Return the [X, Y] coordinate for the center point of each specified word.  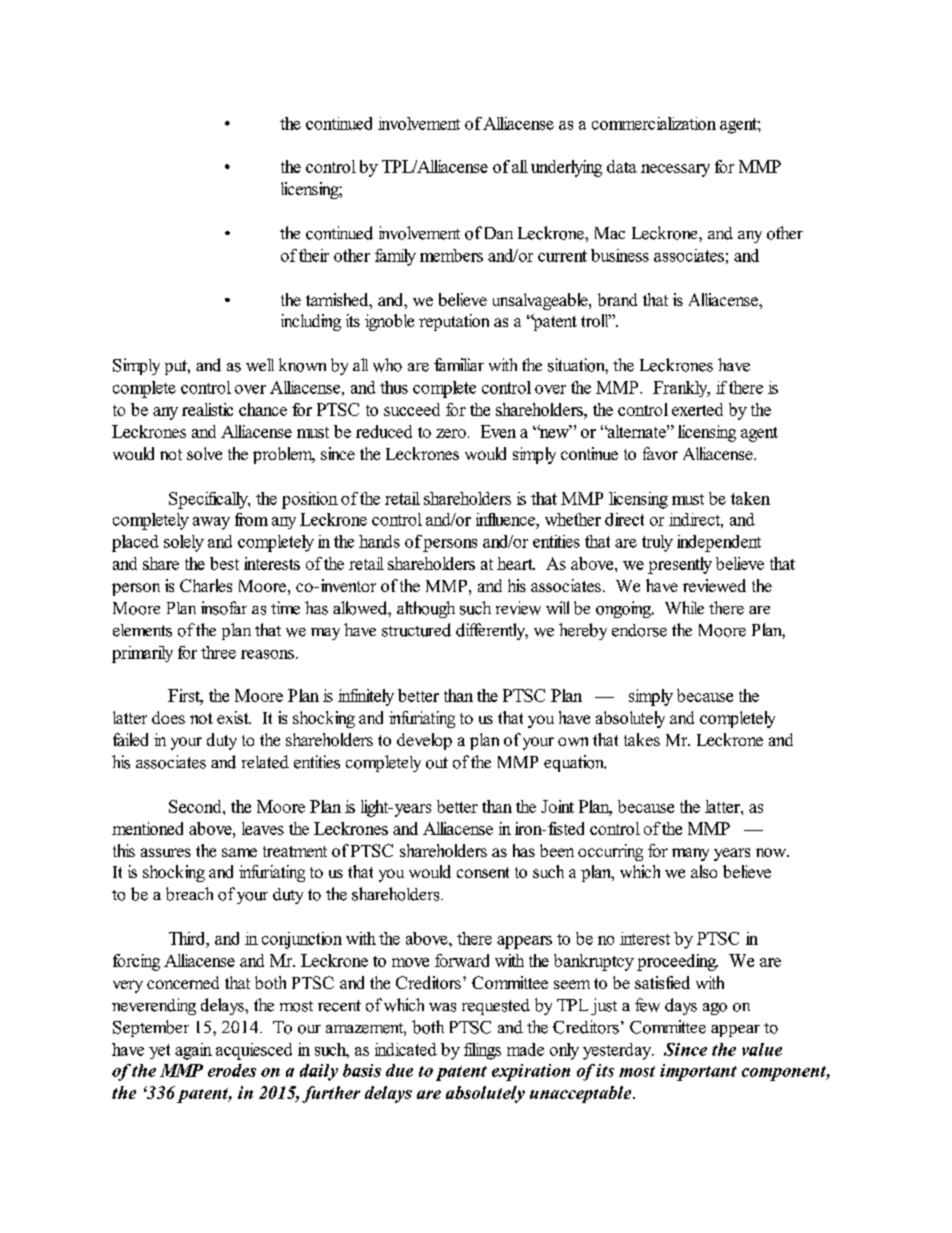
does [168, 717]
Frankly [681, 389]
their [314, 255]
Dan [499, 233]
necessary [675, 170]
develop [424, 741]
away [211, 523]
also [704, 871]
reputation [454, 322]
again [193, 1051]
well [260, 364]
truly [657, 543]
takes [642, 739]
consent [483, 872]
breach [189, 894]
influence [506, 519]
